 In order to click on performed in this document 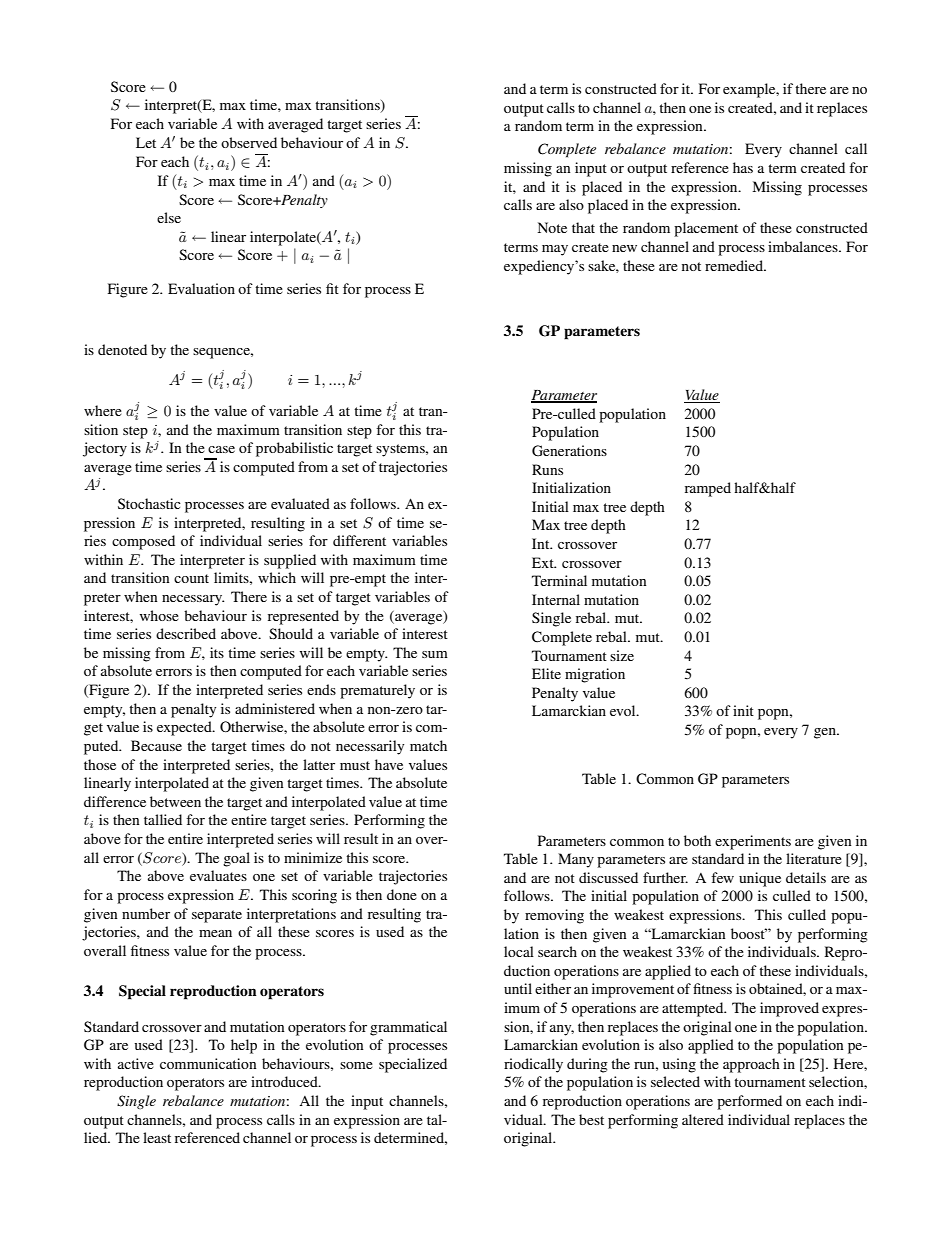, I will do `click(749, 1102)`.
